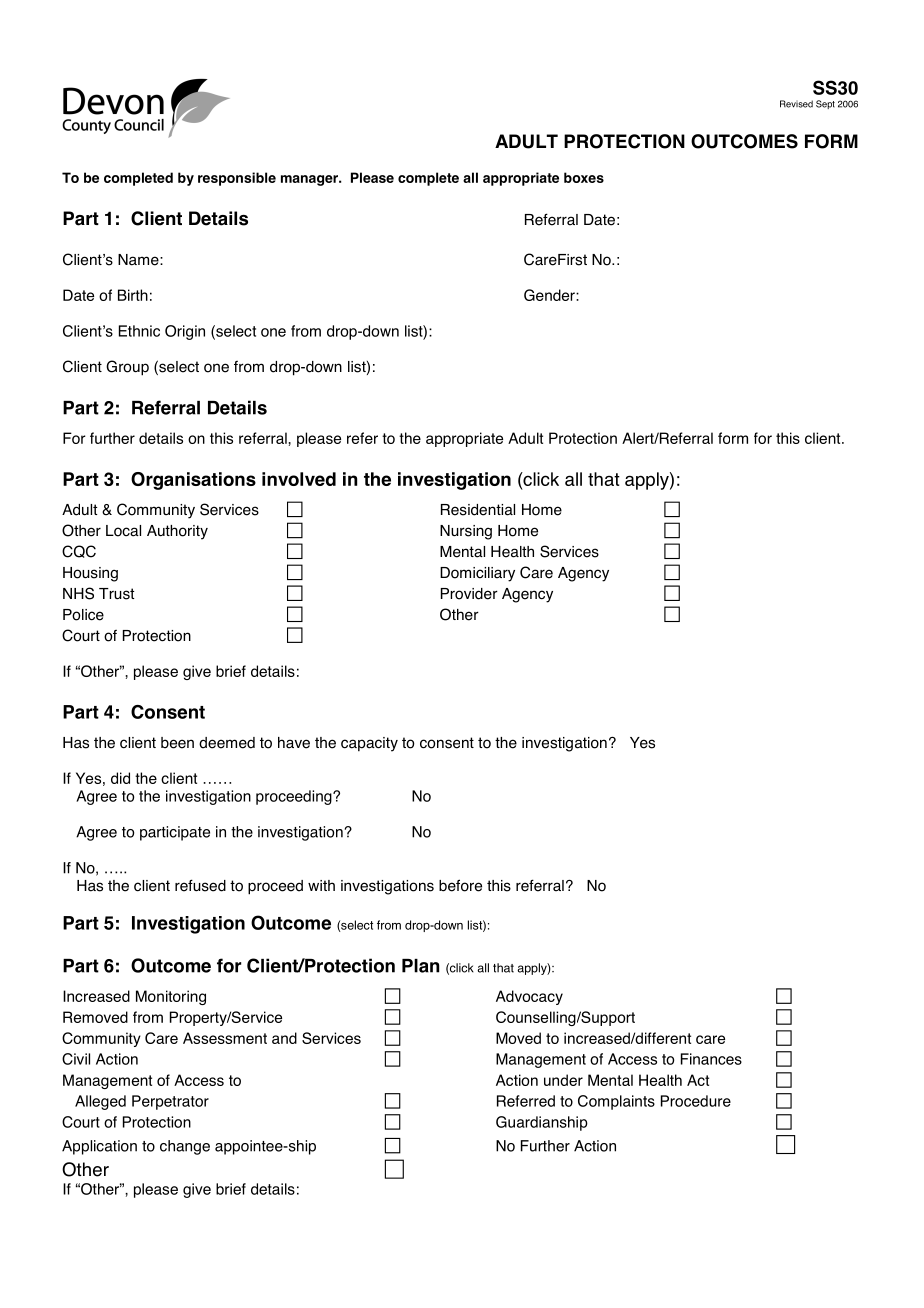  I want to click on Trust, so click(116, 594).
